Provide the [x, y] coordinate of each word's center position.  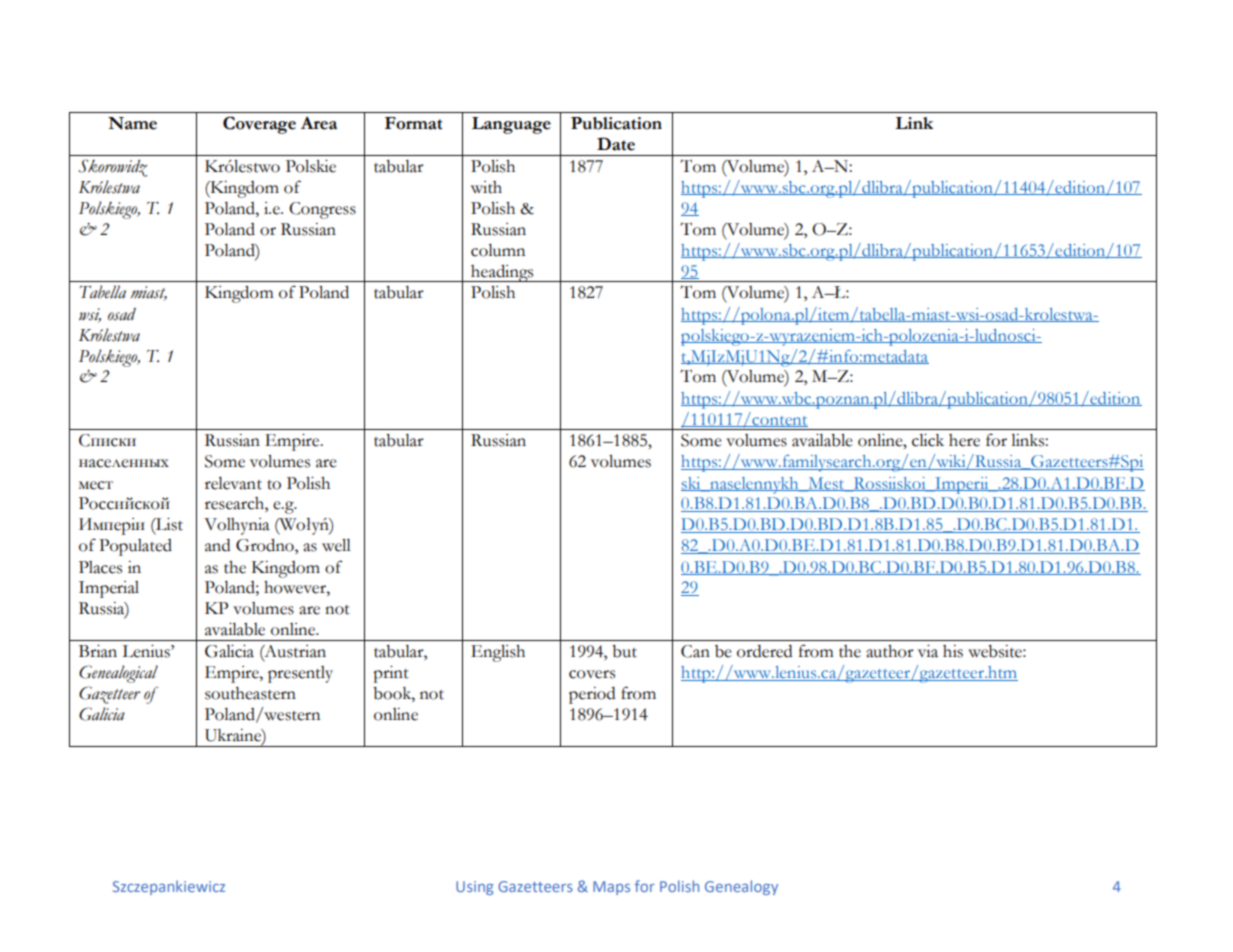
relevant [233, 483]
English [498, 653]
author [890, 651]
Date [616, 144]
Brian [98, 651]
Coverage [259, 125]
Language [511, 125]
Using [475, 888]
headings [502, 273]
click [928, 440]
